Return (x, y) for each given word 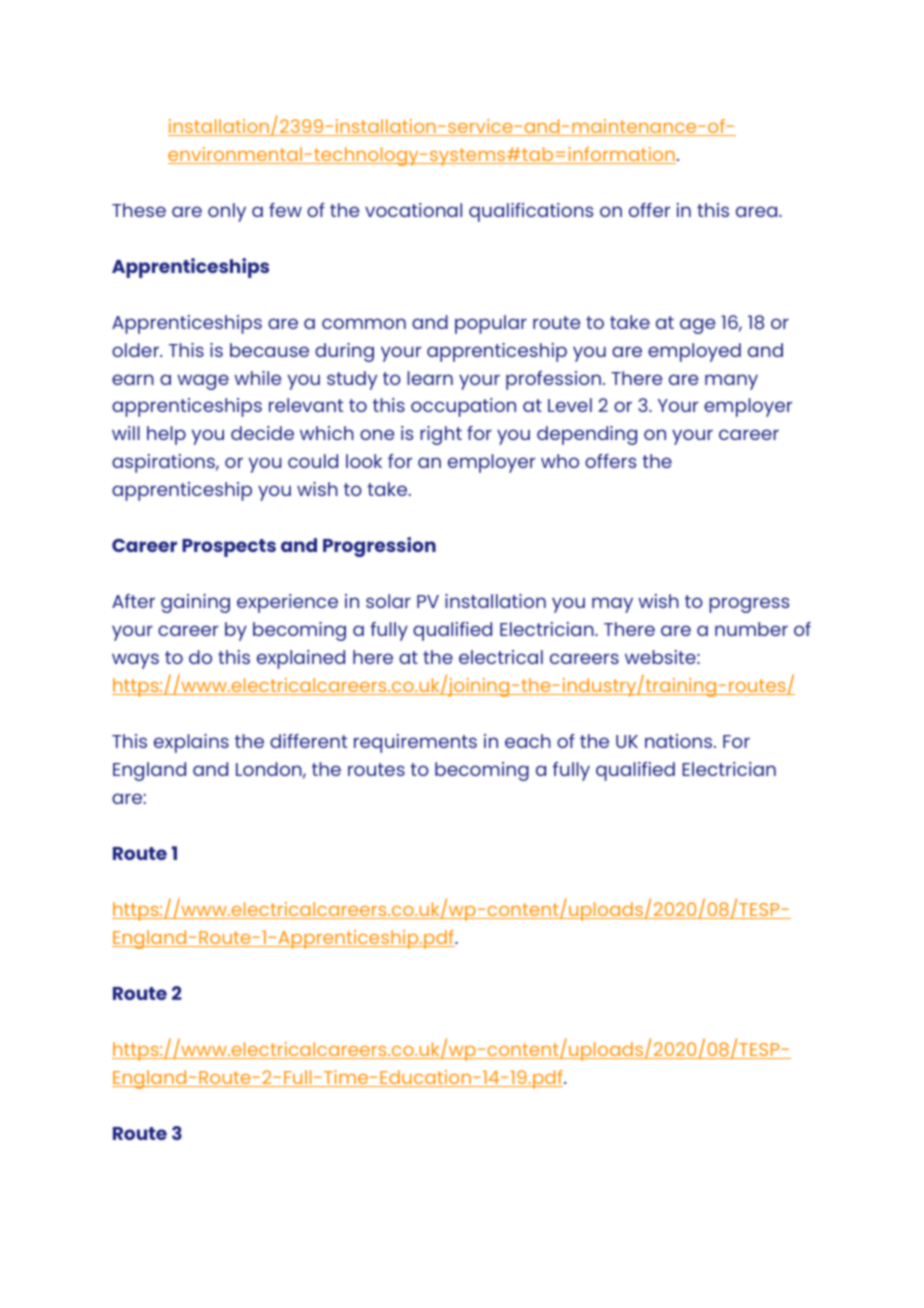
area (758, 211)
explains (191, 743)
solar (388, 601)
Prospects (229, 548)
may (612, 605)
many (731, 382)
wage (203, 382)
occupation (463, 407)
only (227, 212)
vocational (413, 210)
